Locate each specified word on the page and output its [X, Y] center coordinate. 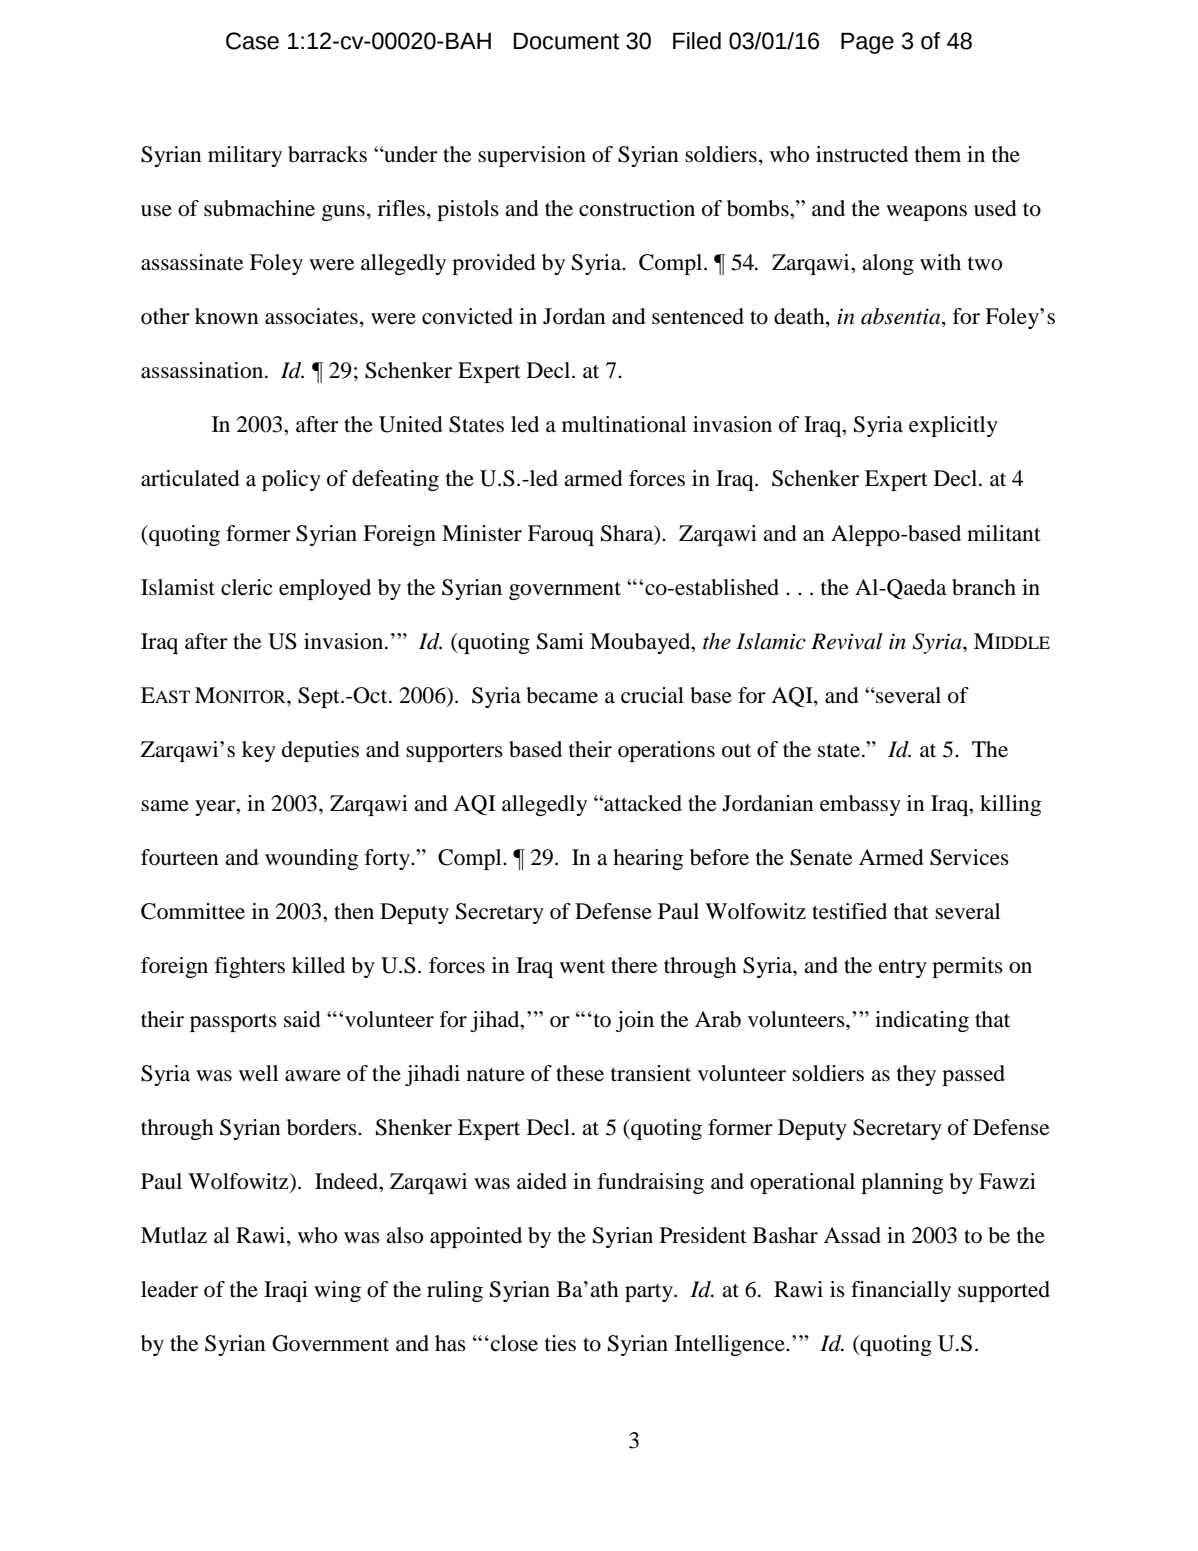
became [562, 695]
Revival [847, 641]
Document [566, 41]
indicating [922, 1021]
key [259, 751]
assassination [203, 370]
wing [337, 1291]
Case [252, 41]
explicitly [953, 426]
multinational [624, 424]
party [650, 1293]
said [302, 1019]
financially [901, 1291]
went [582, 967]
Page [867, 43]
